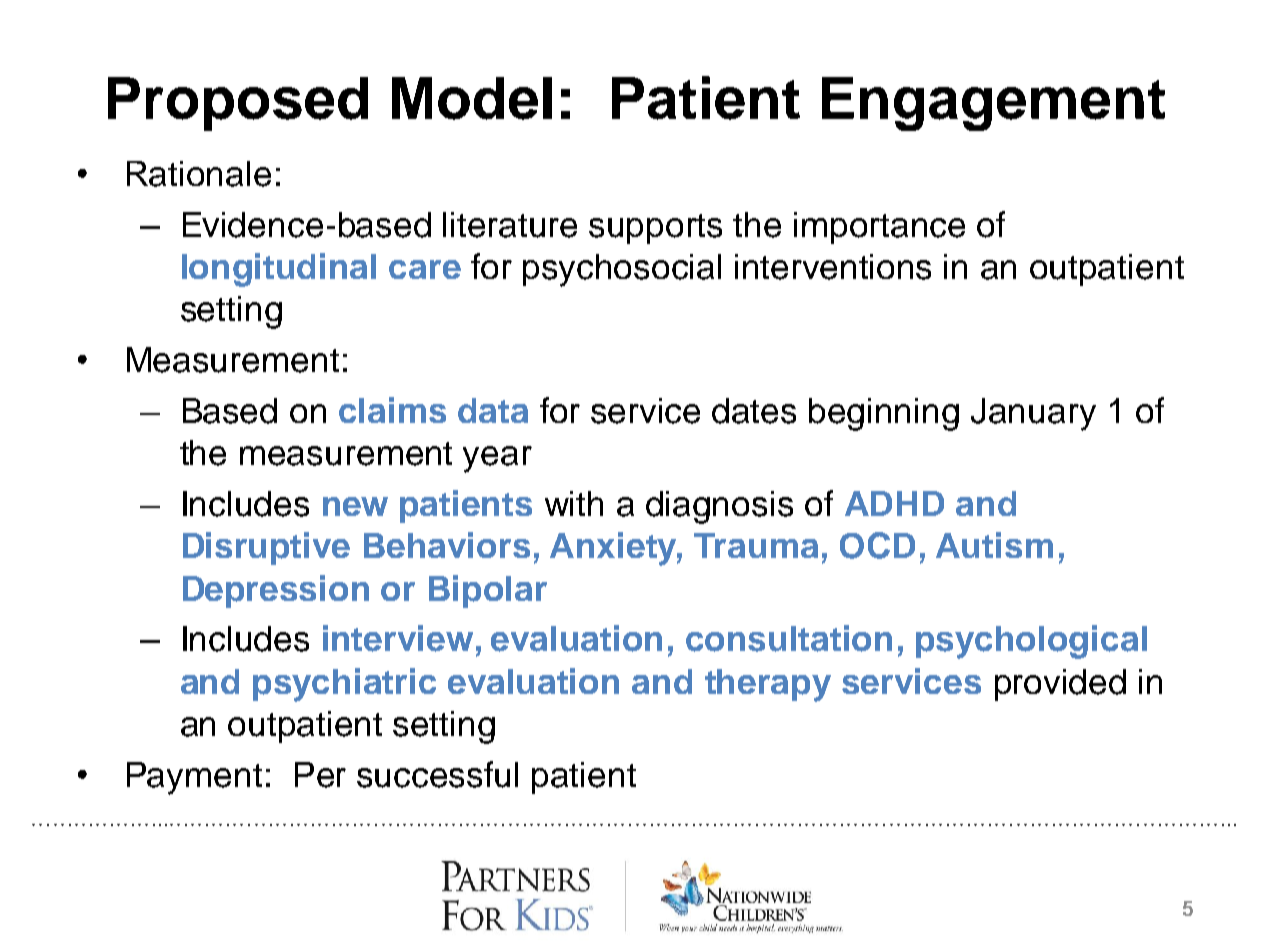  I want to click on successful, so click(437, 774).
